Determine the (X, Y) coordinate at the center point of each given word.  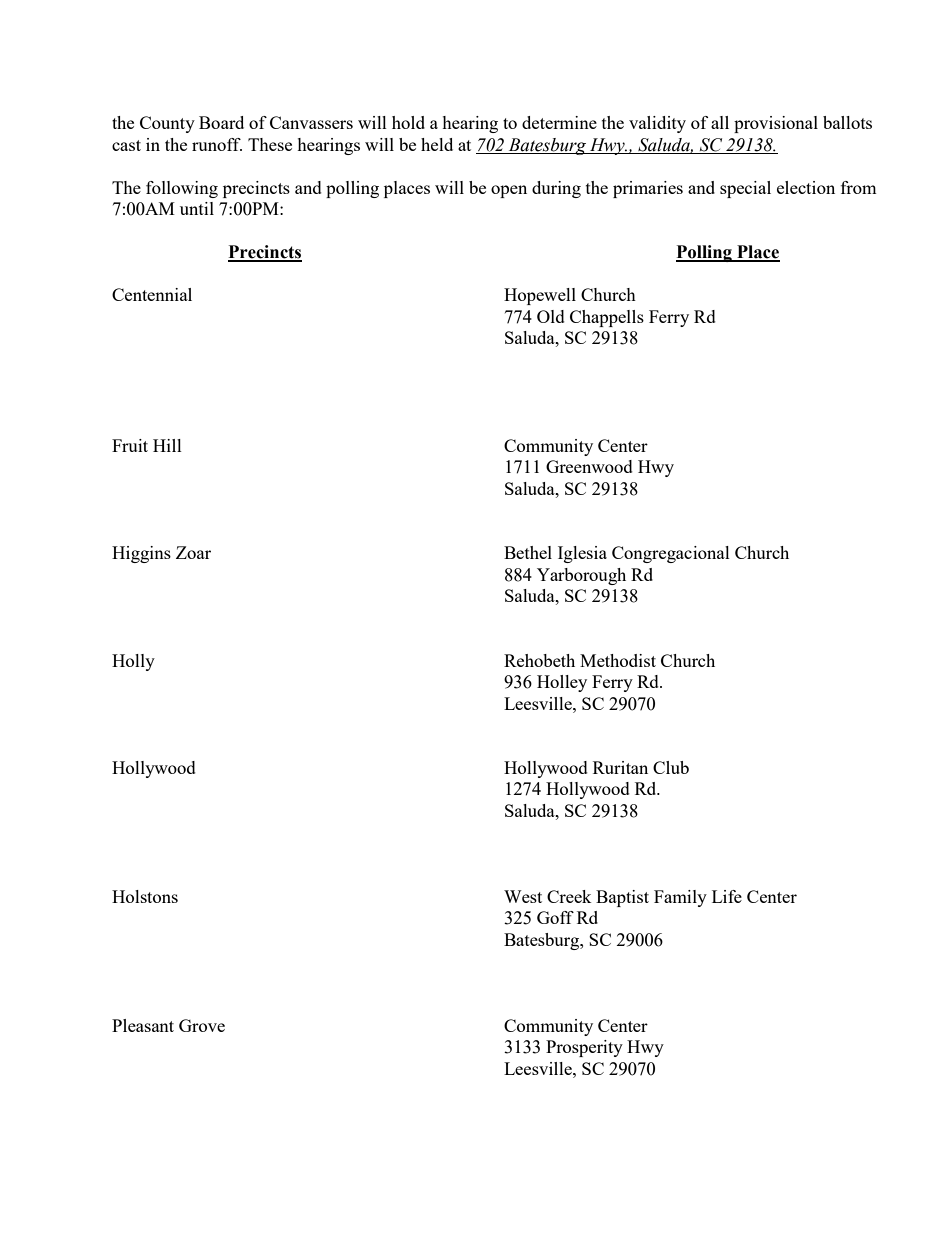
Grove (202, 1025)
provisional (776, 124)
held (437, 144)
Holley (562, 683)
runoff (217, 144)
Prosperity (584, 1048)
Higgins (141, 554)
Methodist (618, 660)
